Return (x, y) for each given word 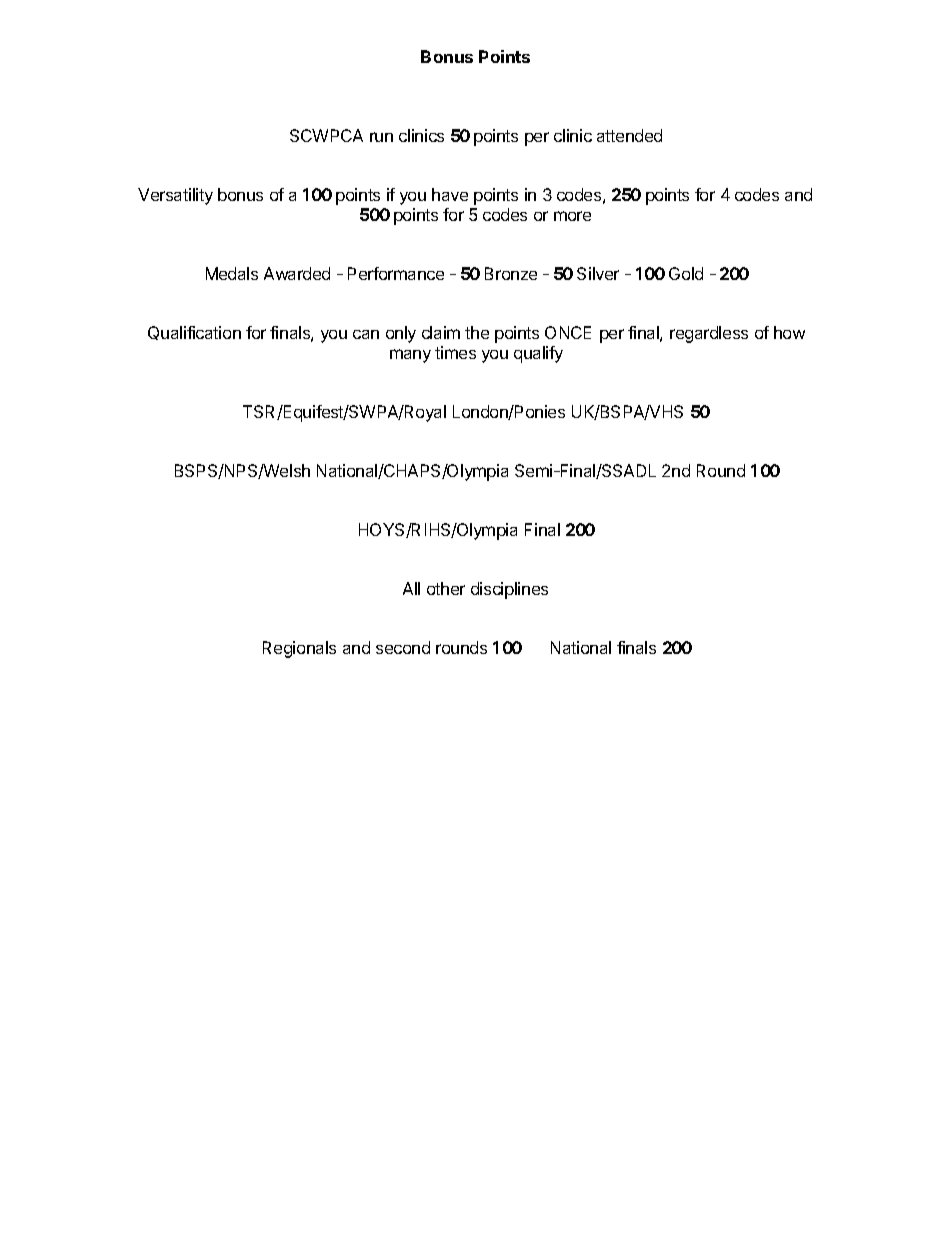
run (381, 137)
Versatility (175, 196)
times (455, 352)
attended (629, 135)
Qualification (194, 333)
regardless (709, 334)
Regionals (299, 649)
